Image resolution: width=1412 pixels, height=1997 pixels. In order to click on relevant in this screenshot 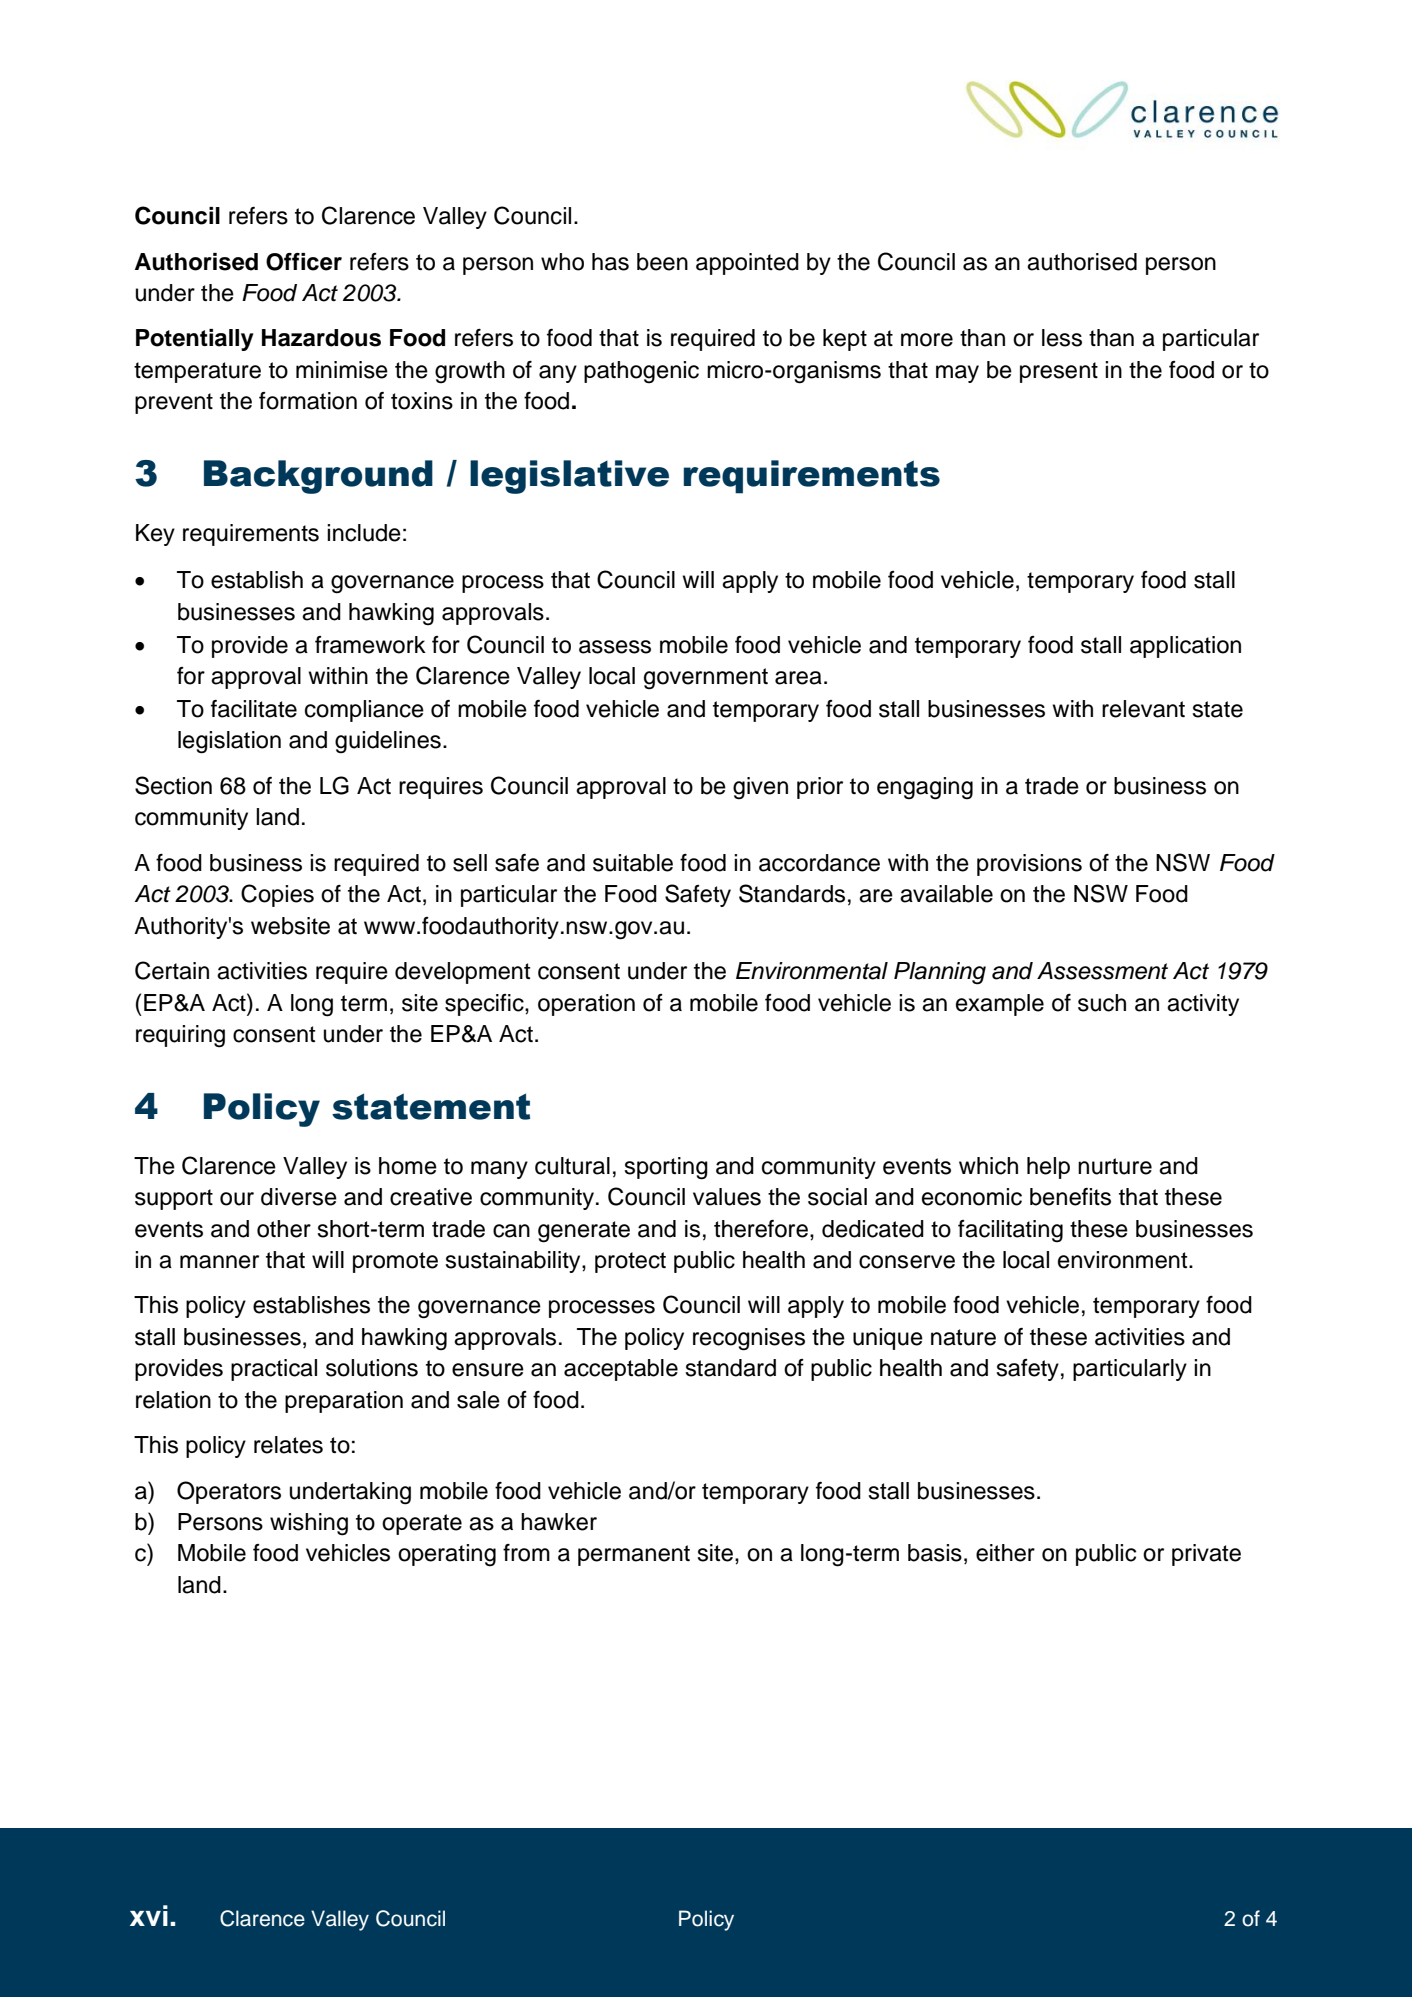, I will do `click(1143, 709)`.
